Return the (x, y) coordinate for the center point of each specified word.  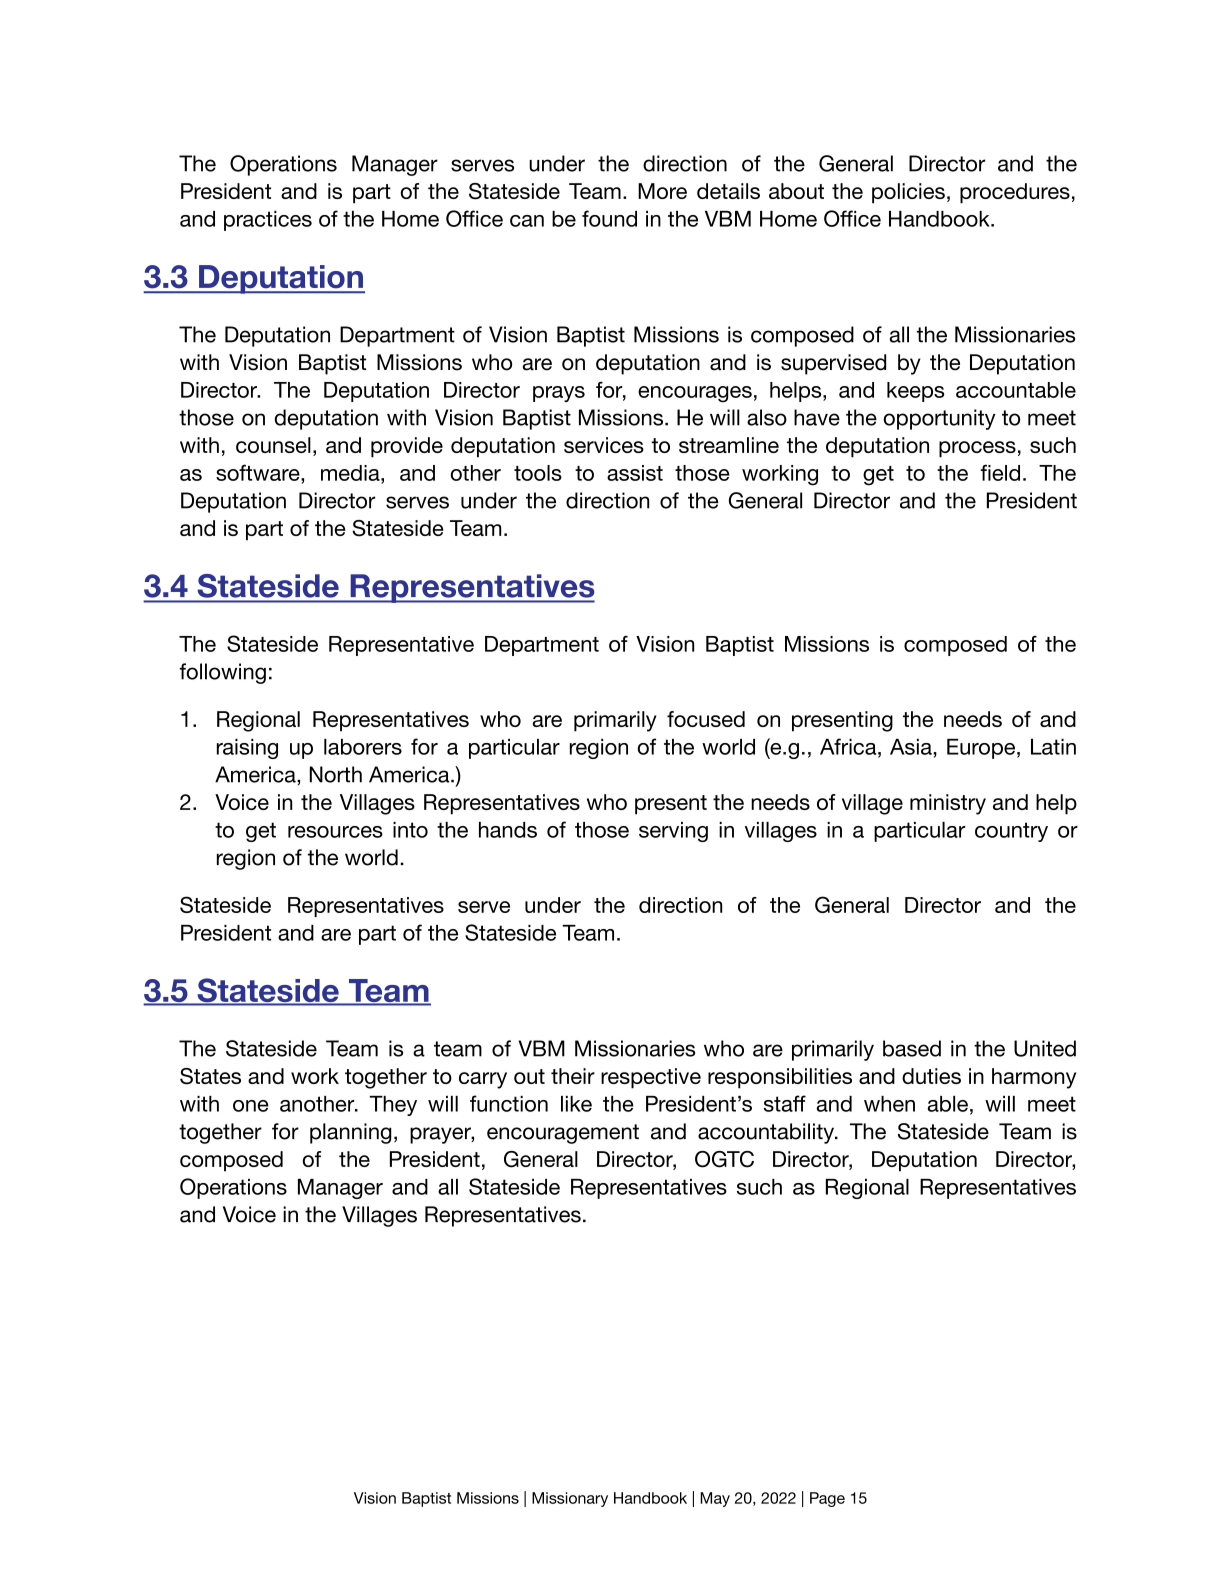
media (351, 473)
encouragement (563, 1134)
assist (635, 473)
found (609, 218)
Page (827, 1499)
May (715, 1499)
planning (350, 1133)
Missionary (570, 1499)
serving (673, 832)
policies (908, 193)
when (889, 1104)
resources (335, 832)
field (1000, 472)
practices (268, 221)
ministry (948, 804)
